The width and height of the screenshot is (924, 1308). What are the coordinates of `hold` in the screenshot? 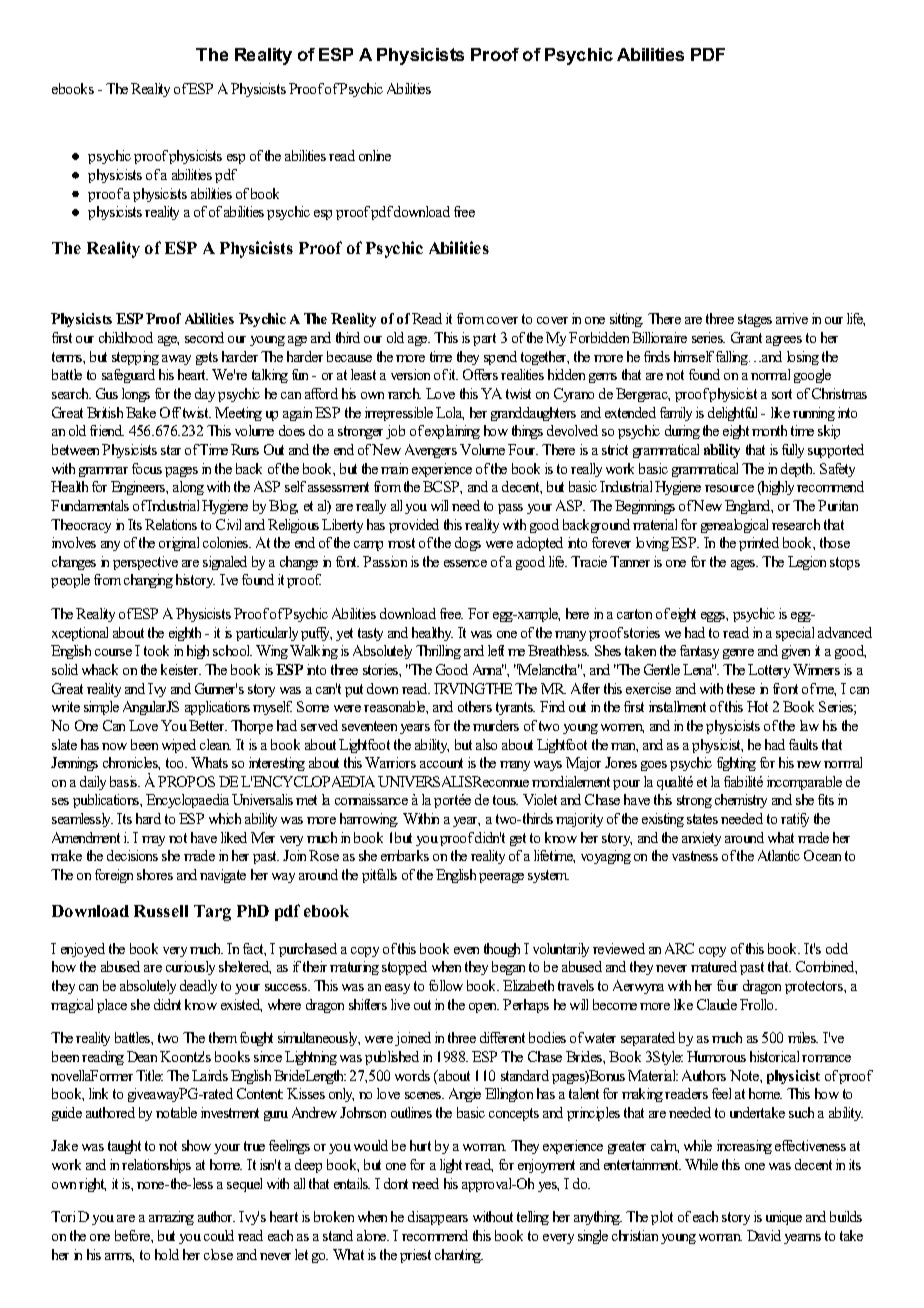 It's located at (167, 1254).
